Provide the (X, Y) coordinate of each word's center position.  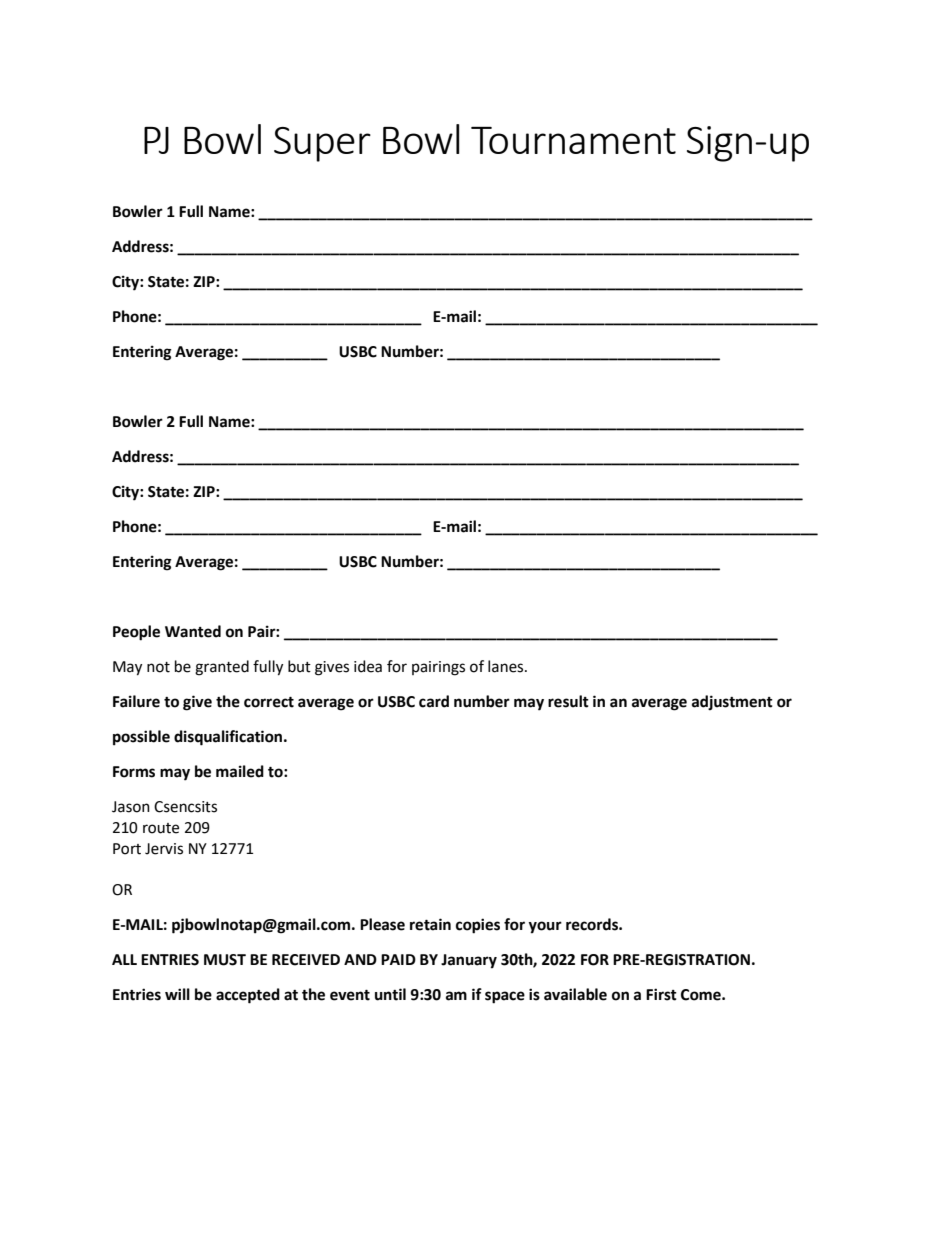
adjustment (732, 702)
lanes (507, 666)
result (568, 701)
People (136, 633)
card (434, 701)
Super (322, 144)
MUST (225, 960)
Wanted (193, 631)
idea (368, 666)
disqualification (229, 738)
